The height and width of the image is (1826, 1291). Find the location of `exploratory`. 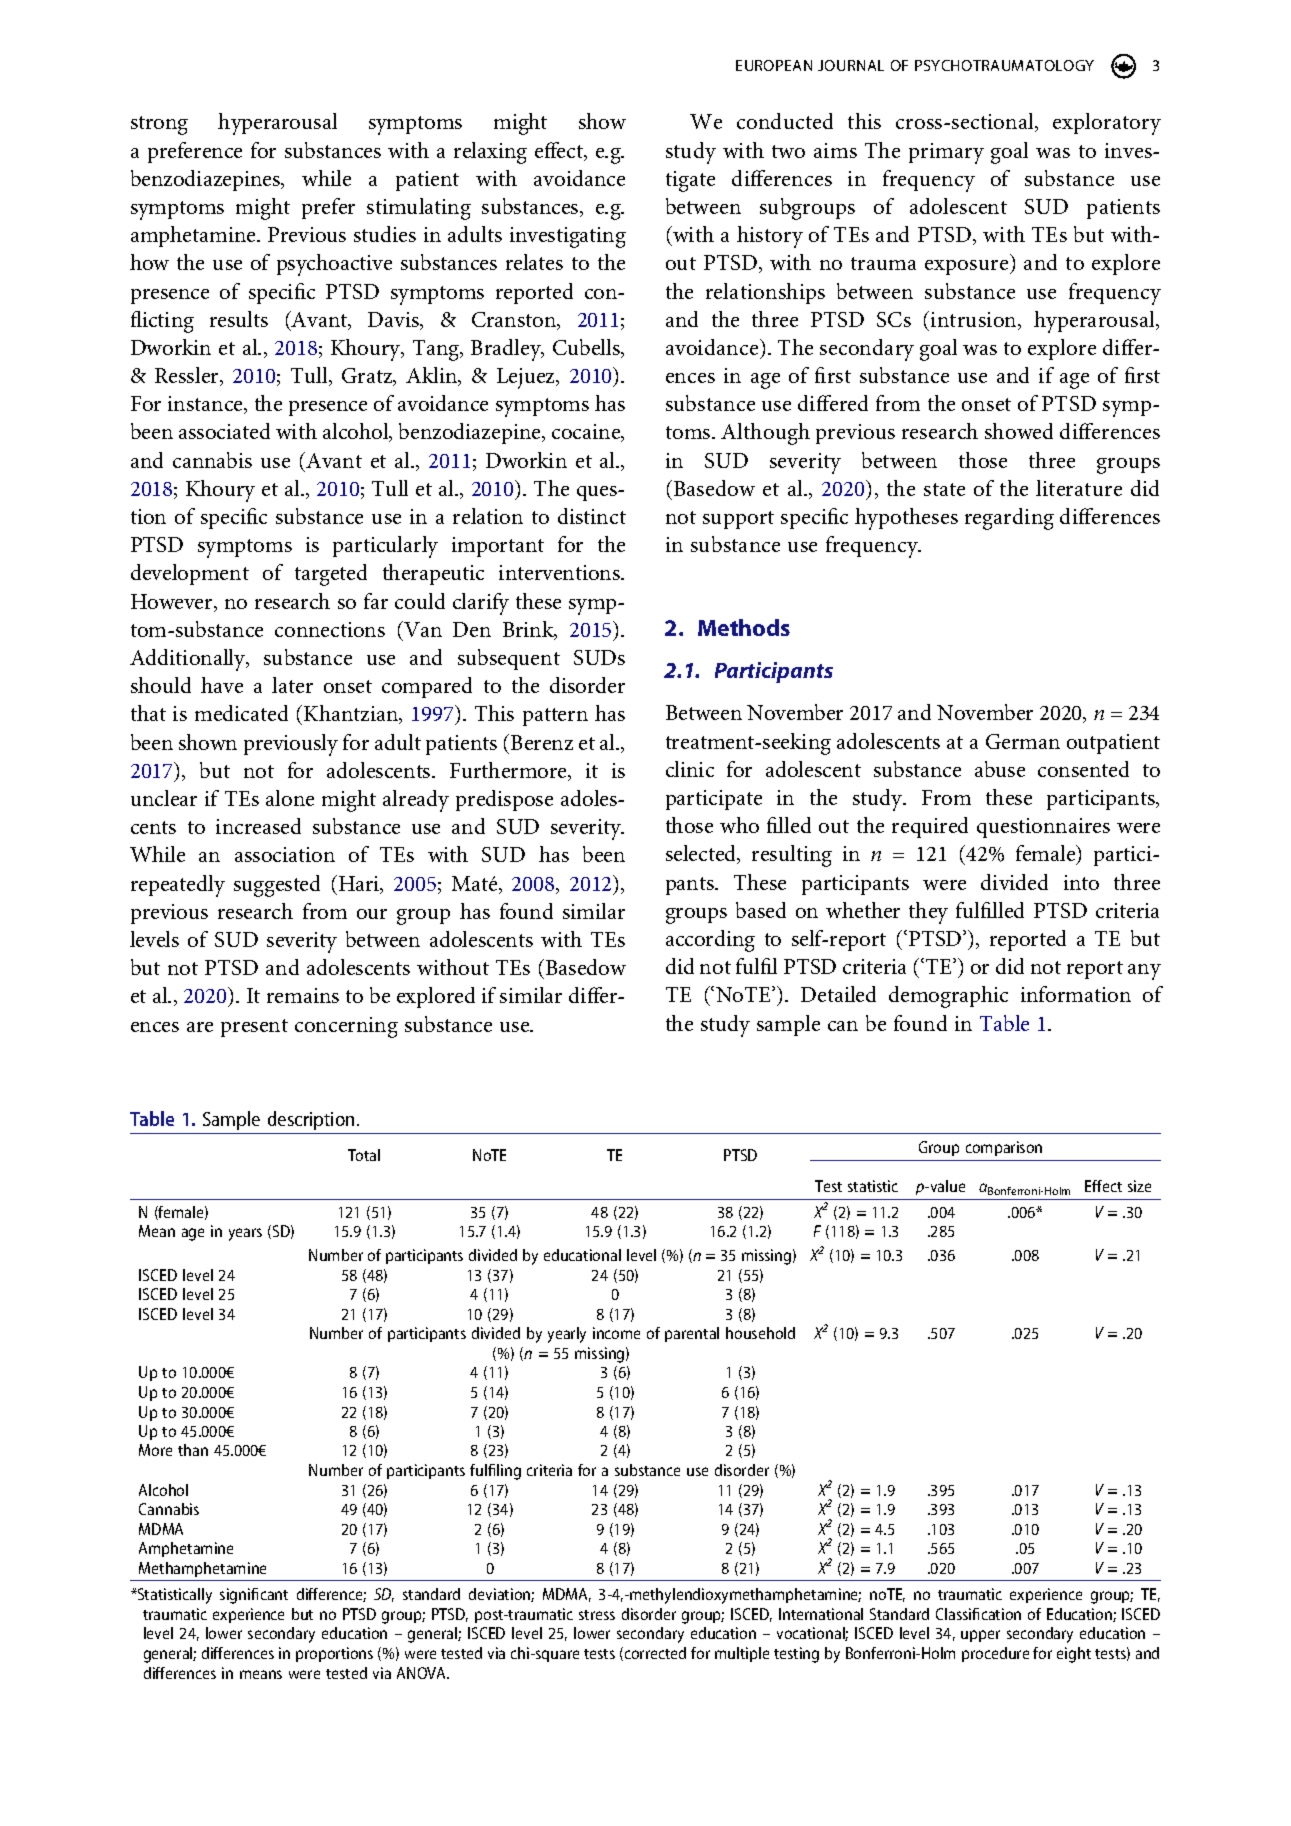

exploratory is located at coordinates (1107, 124).
